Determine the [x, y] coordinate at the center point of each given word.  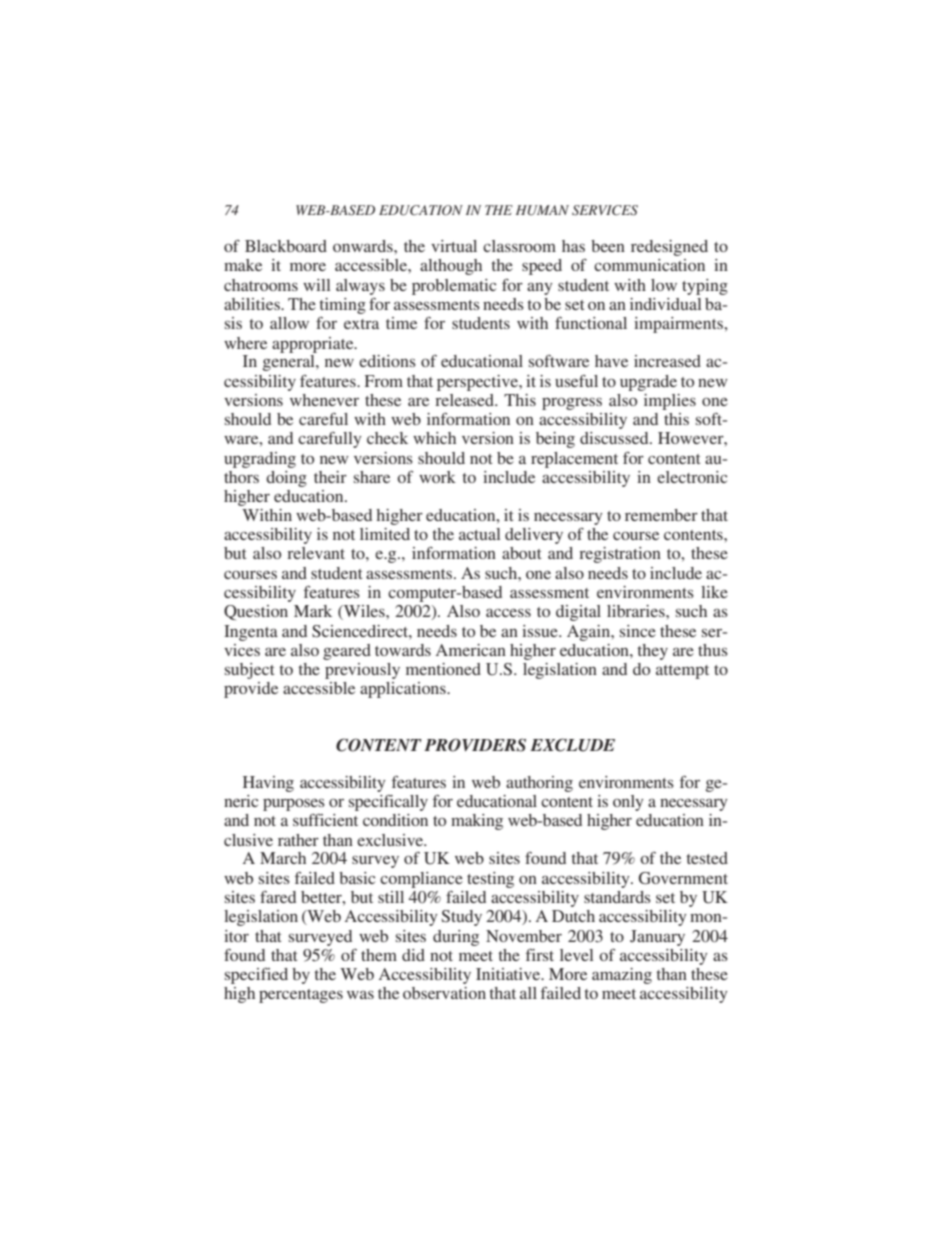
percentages [301, 996]
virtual [454, 246]
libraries [637, 611]
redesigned [669, 248]
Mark [313, 611]
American [471, 650]
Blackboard [286, 246]
